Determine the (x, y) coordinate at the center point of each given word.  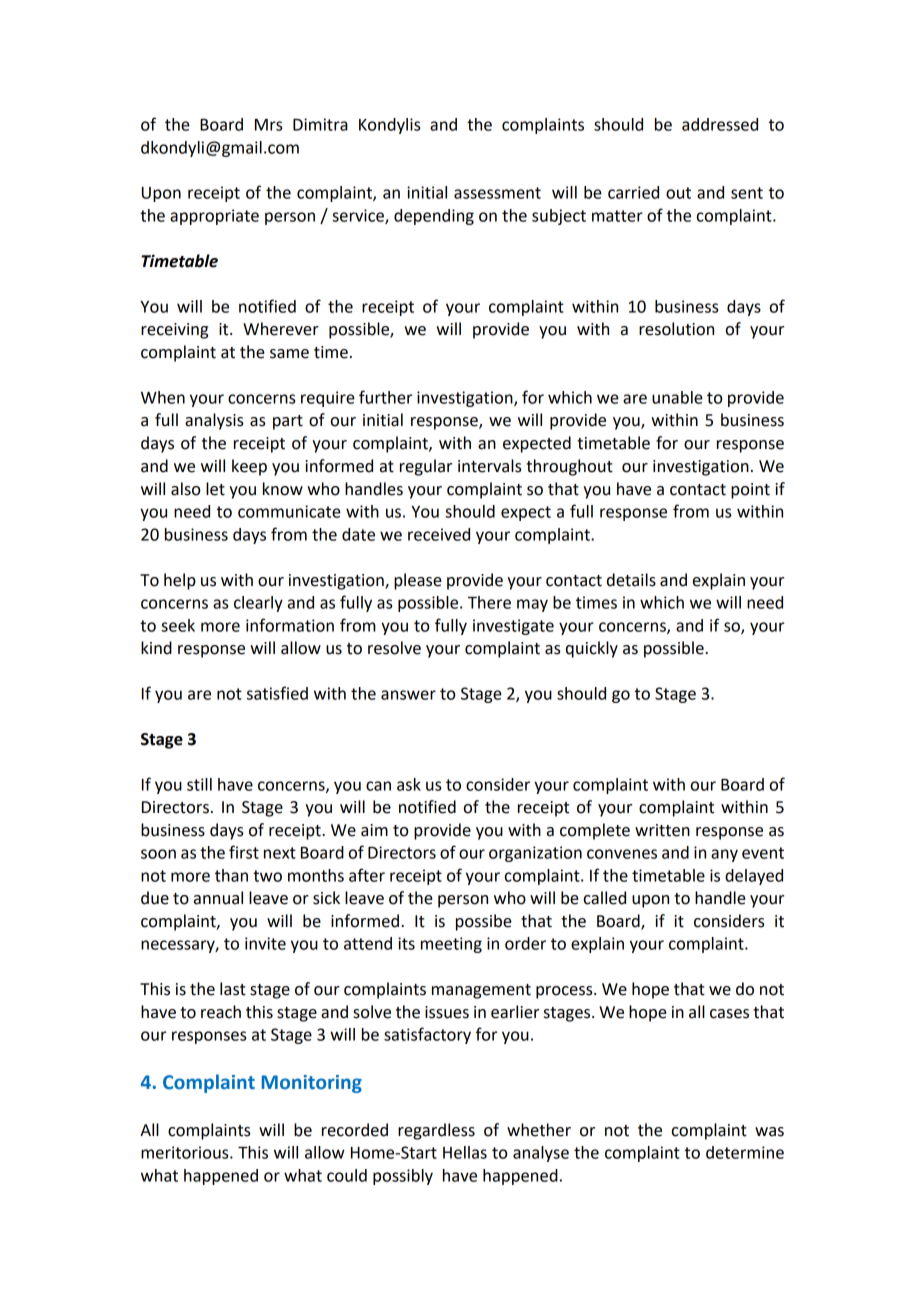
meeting (451, 945)
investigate (513, 627)
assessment (497, 193)
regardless (436, 1131)
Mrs (268, 125)
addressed (720, 124)
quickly (592, 649)
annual (218, 898)
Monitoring (312, 1084)
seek (178, 625)
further (385, 397)
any (724, 855)
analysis (214, 421)
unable (677, 397)
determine (745, 1152)
